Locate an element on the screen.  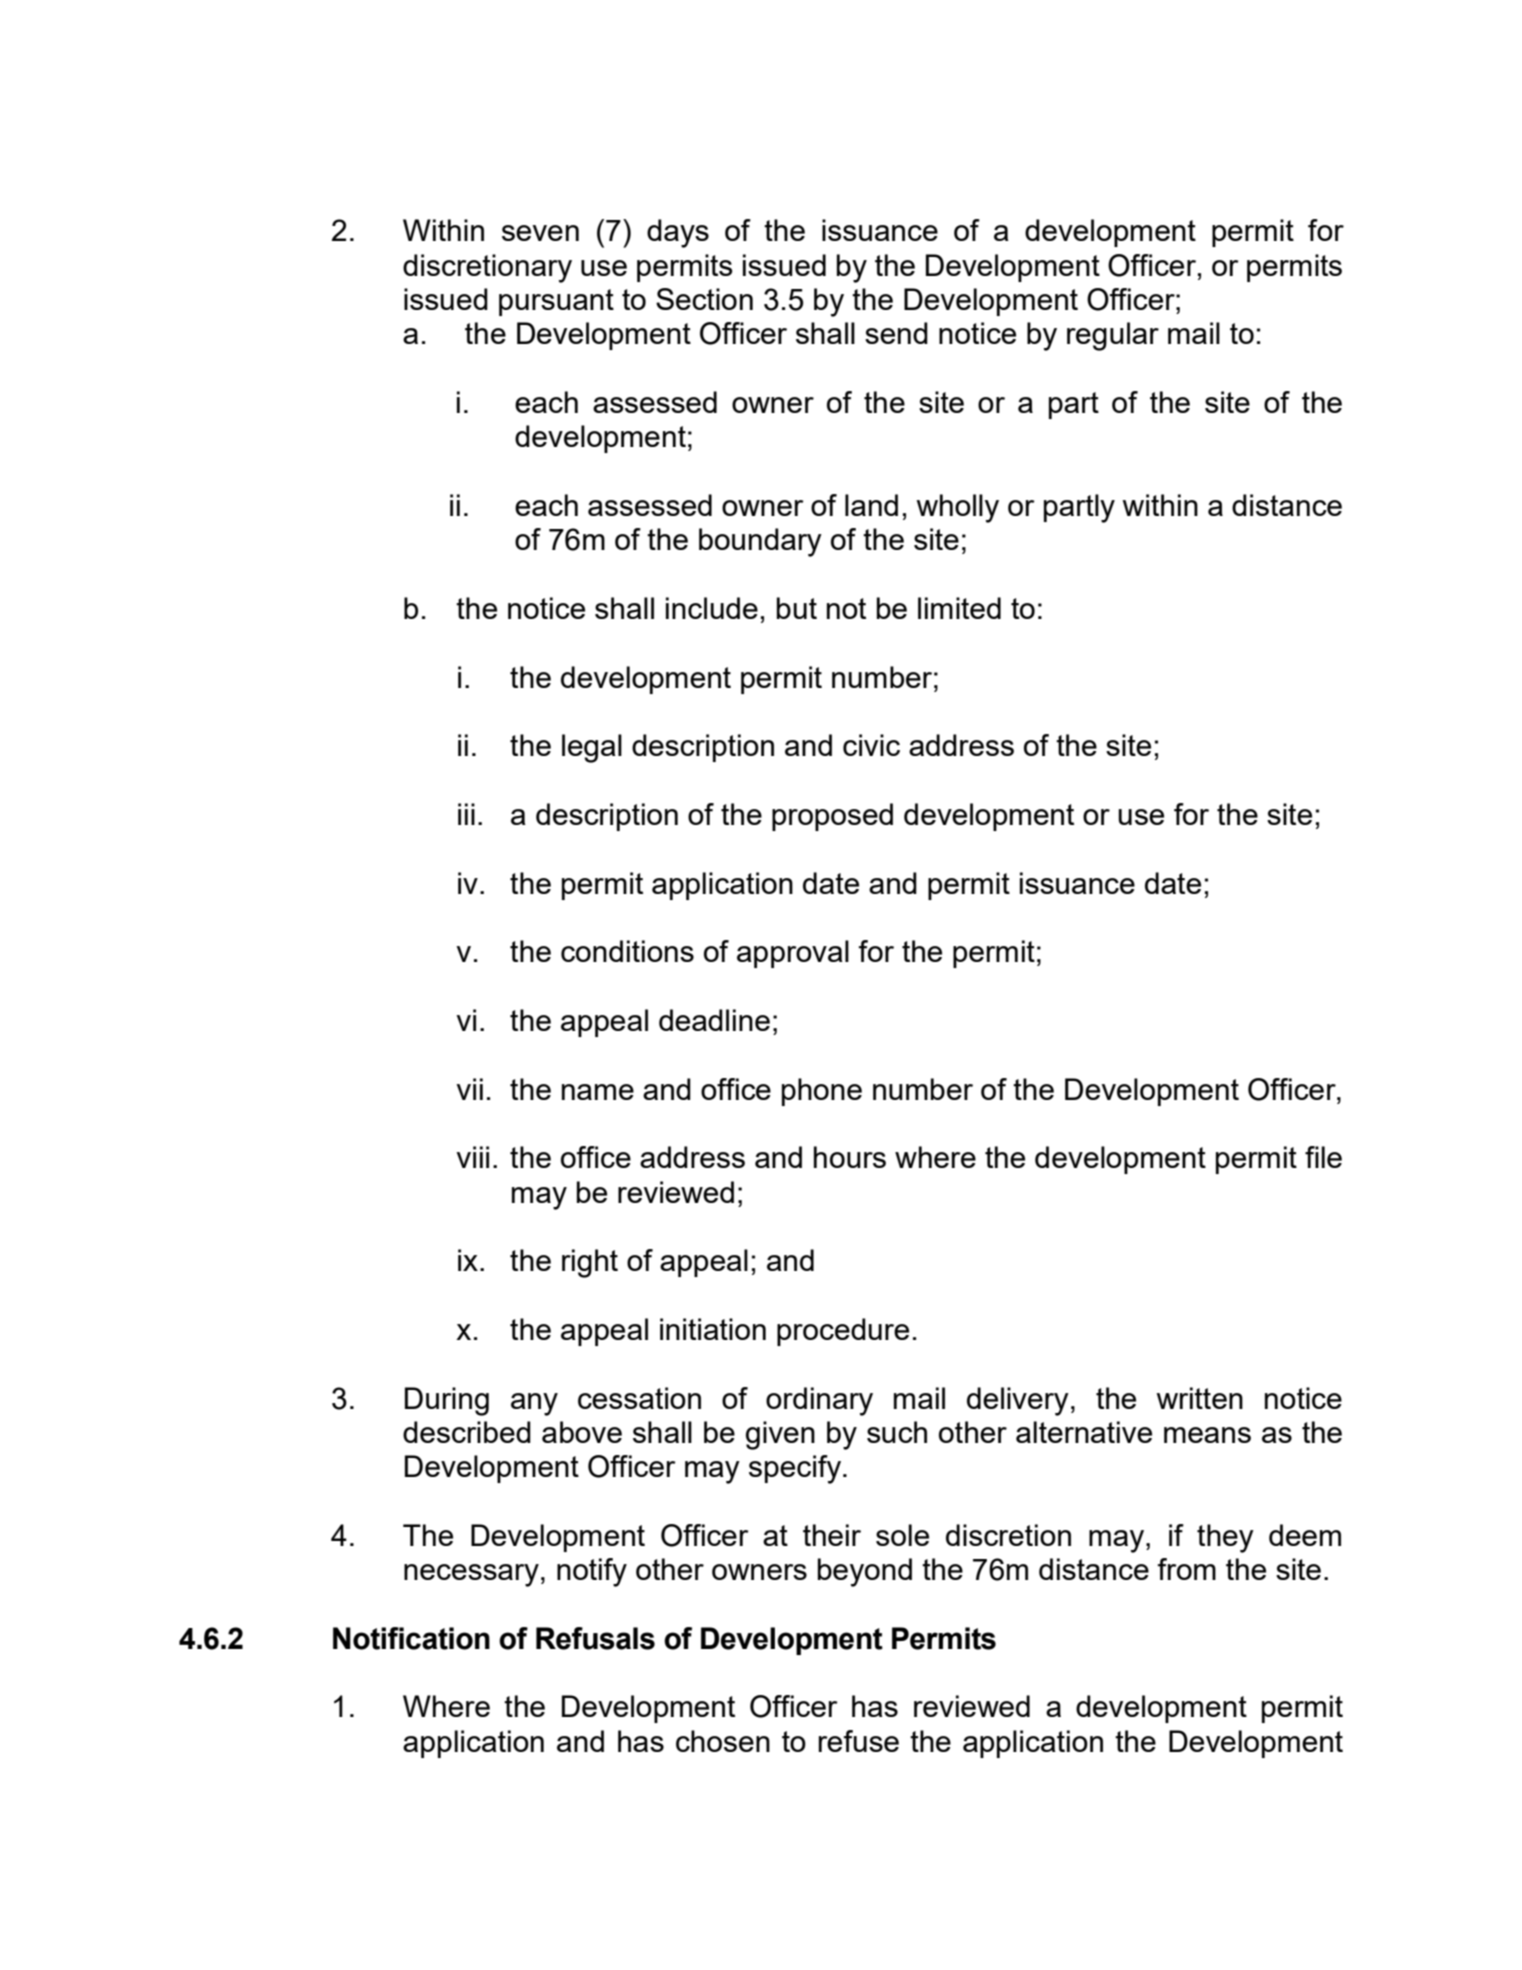
send is located at coordinates (896, 333).
